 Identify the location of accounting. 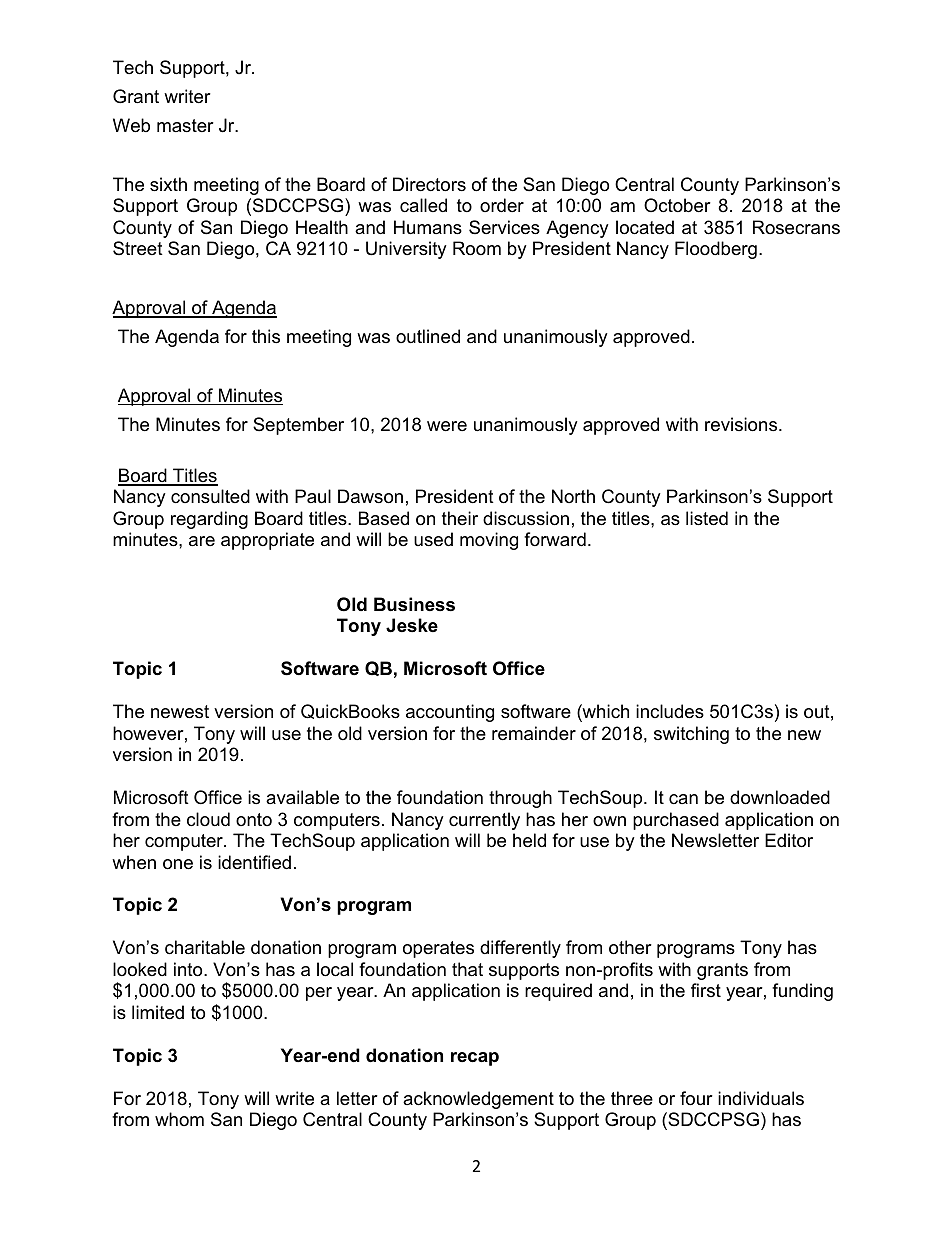
(450, 713).
